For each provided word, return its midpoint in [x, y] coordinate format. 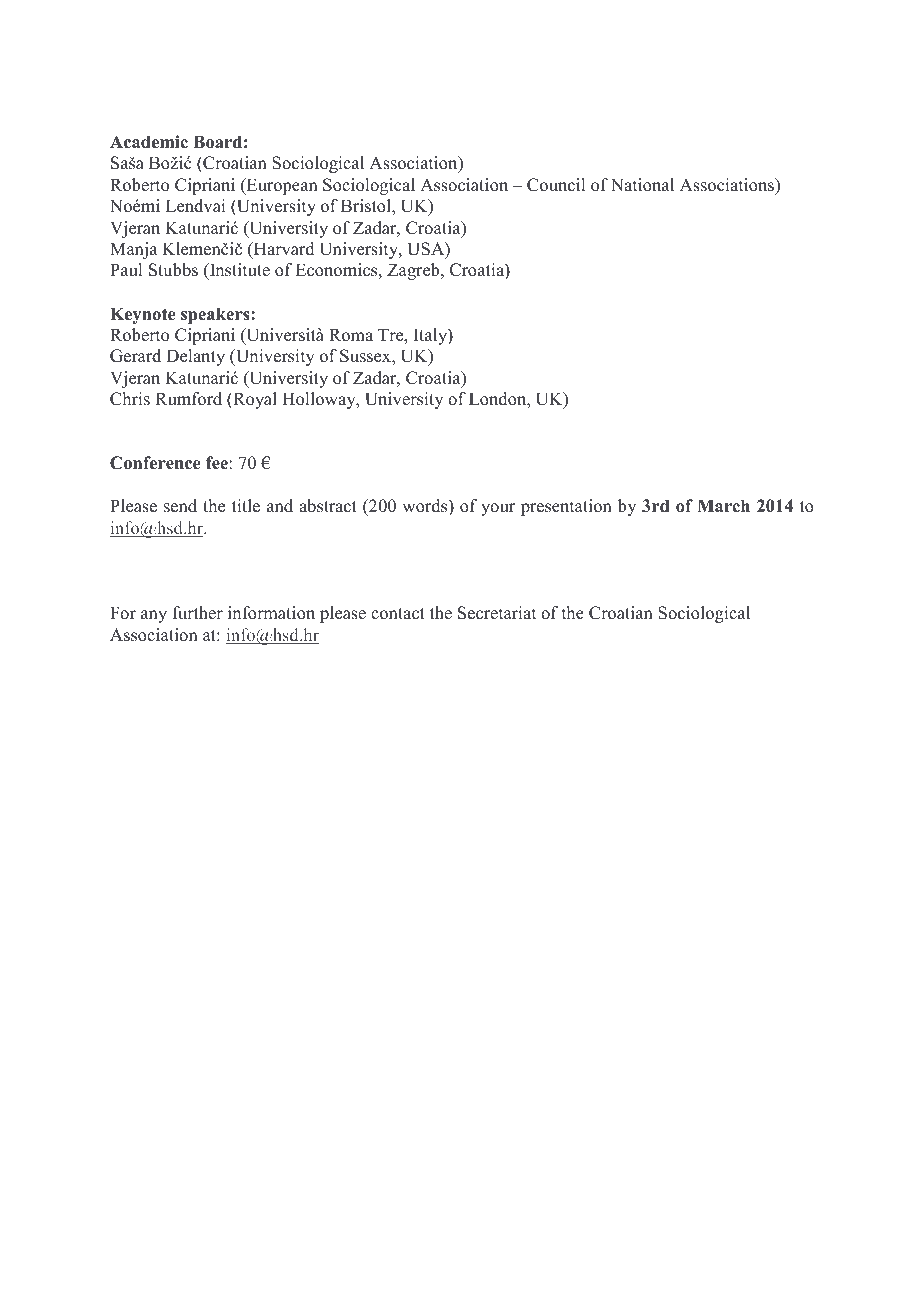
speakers [216, 315]
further [198, 613]
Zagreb [414, 271]
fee [218, 463]
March [723, 506]
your [498, 509]
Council [556, 185]
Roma [351, 335]
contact [398, 614]
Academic [149, 142]
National [642, 185]
